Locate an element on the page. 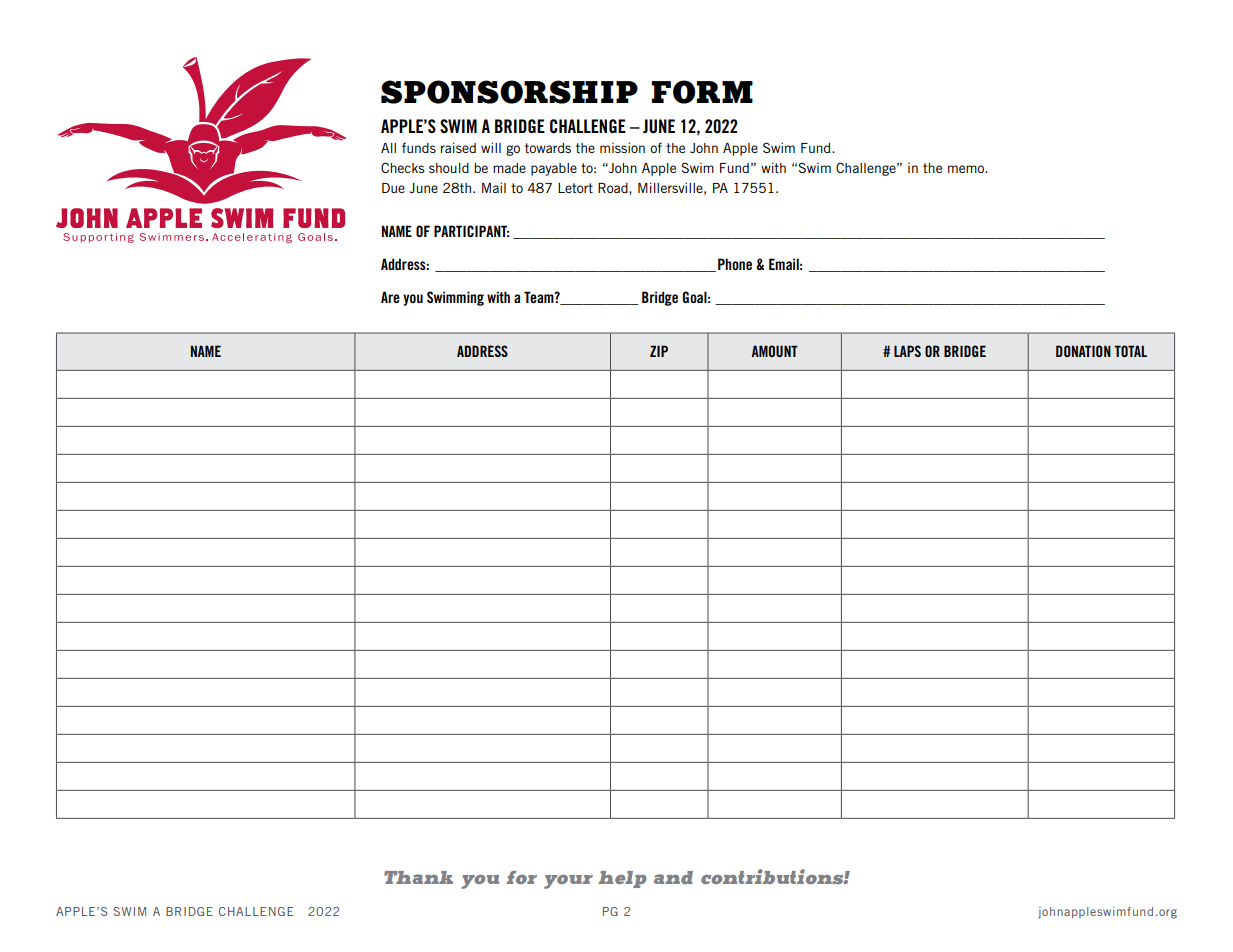  Are is located at coordinates (390, 297).
